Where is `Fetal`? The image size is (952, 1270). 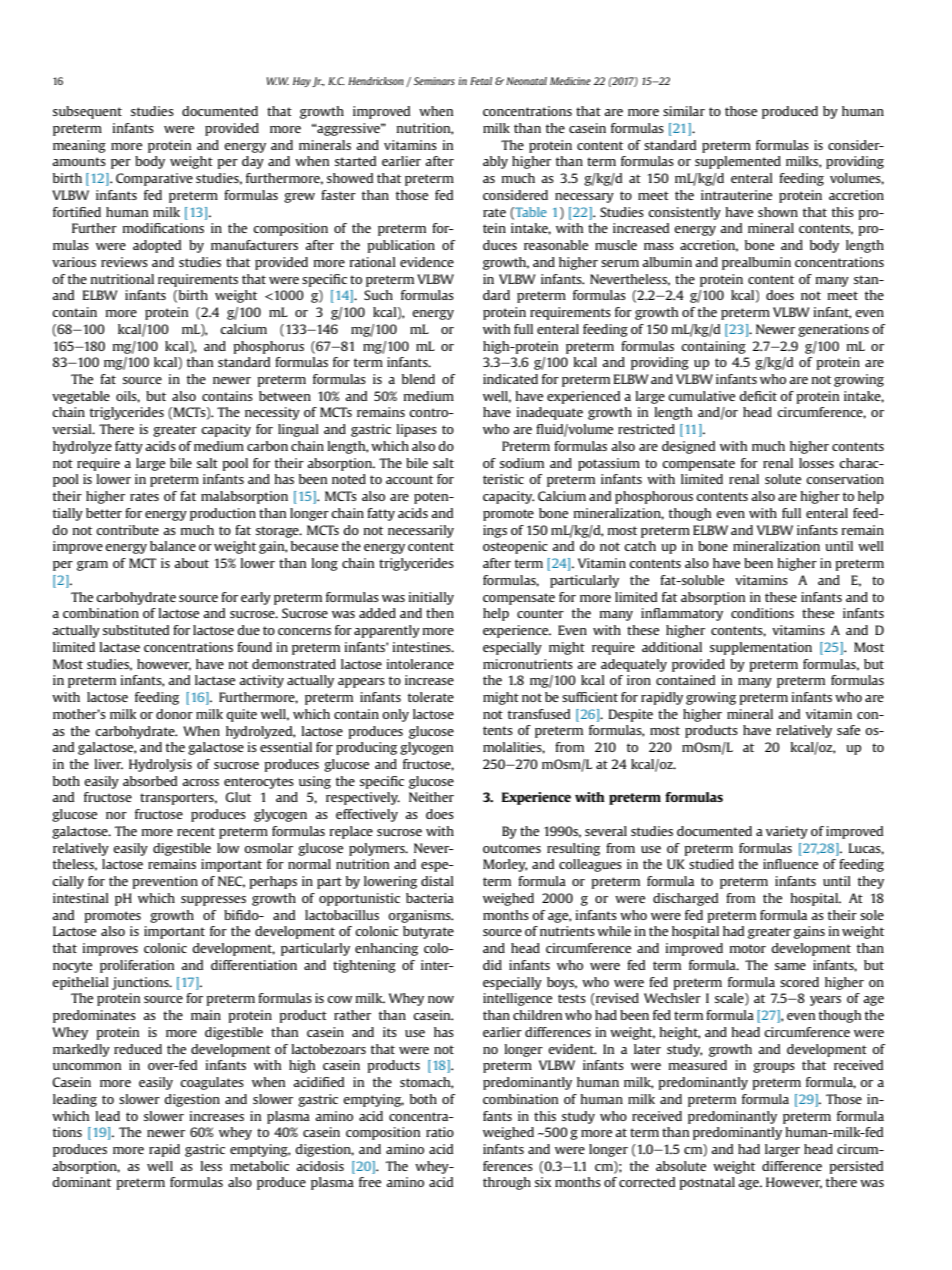 Fetal is located at coordinates (481, 81).
